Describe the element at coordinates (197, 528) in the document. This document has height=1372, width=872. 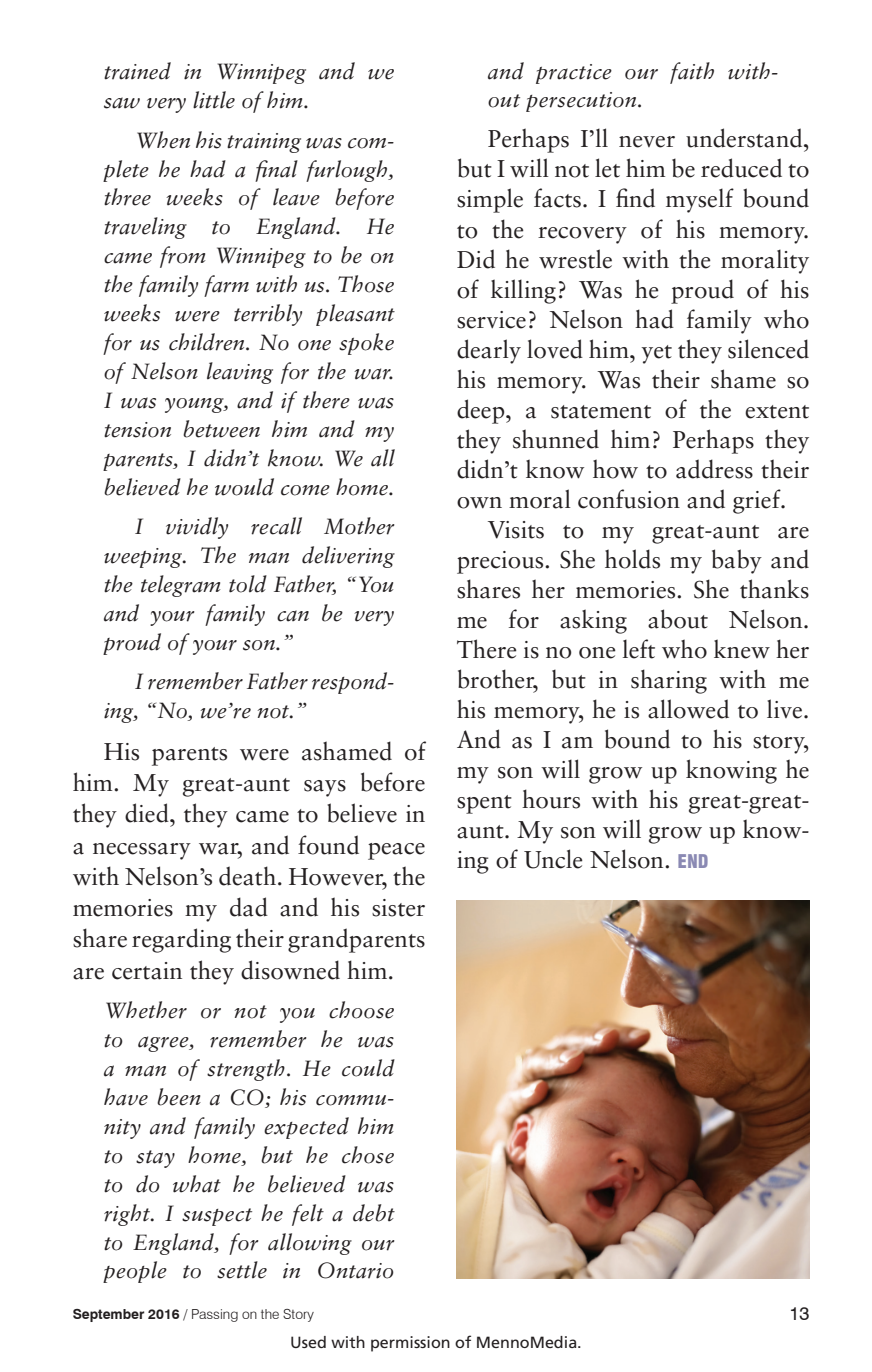
I see `vividly` at that location.
